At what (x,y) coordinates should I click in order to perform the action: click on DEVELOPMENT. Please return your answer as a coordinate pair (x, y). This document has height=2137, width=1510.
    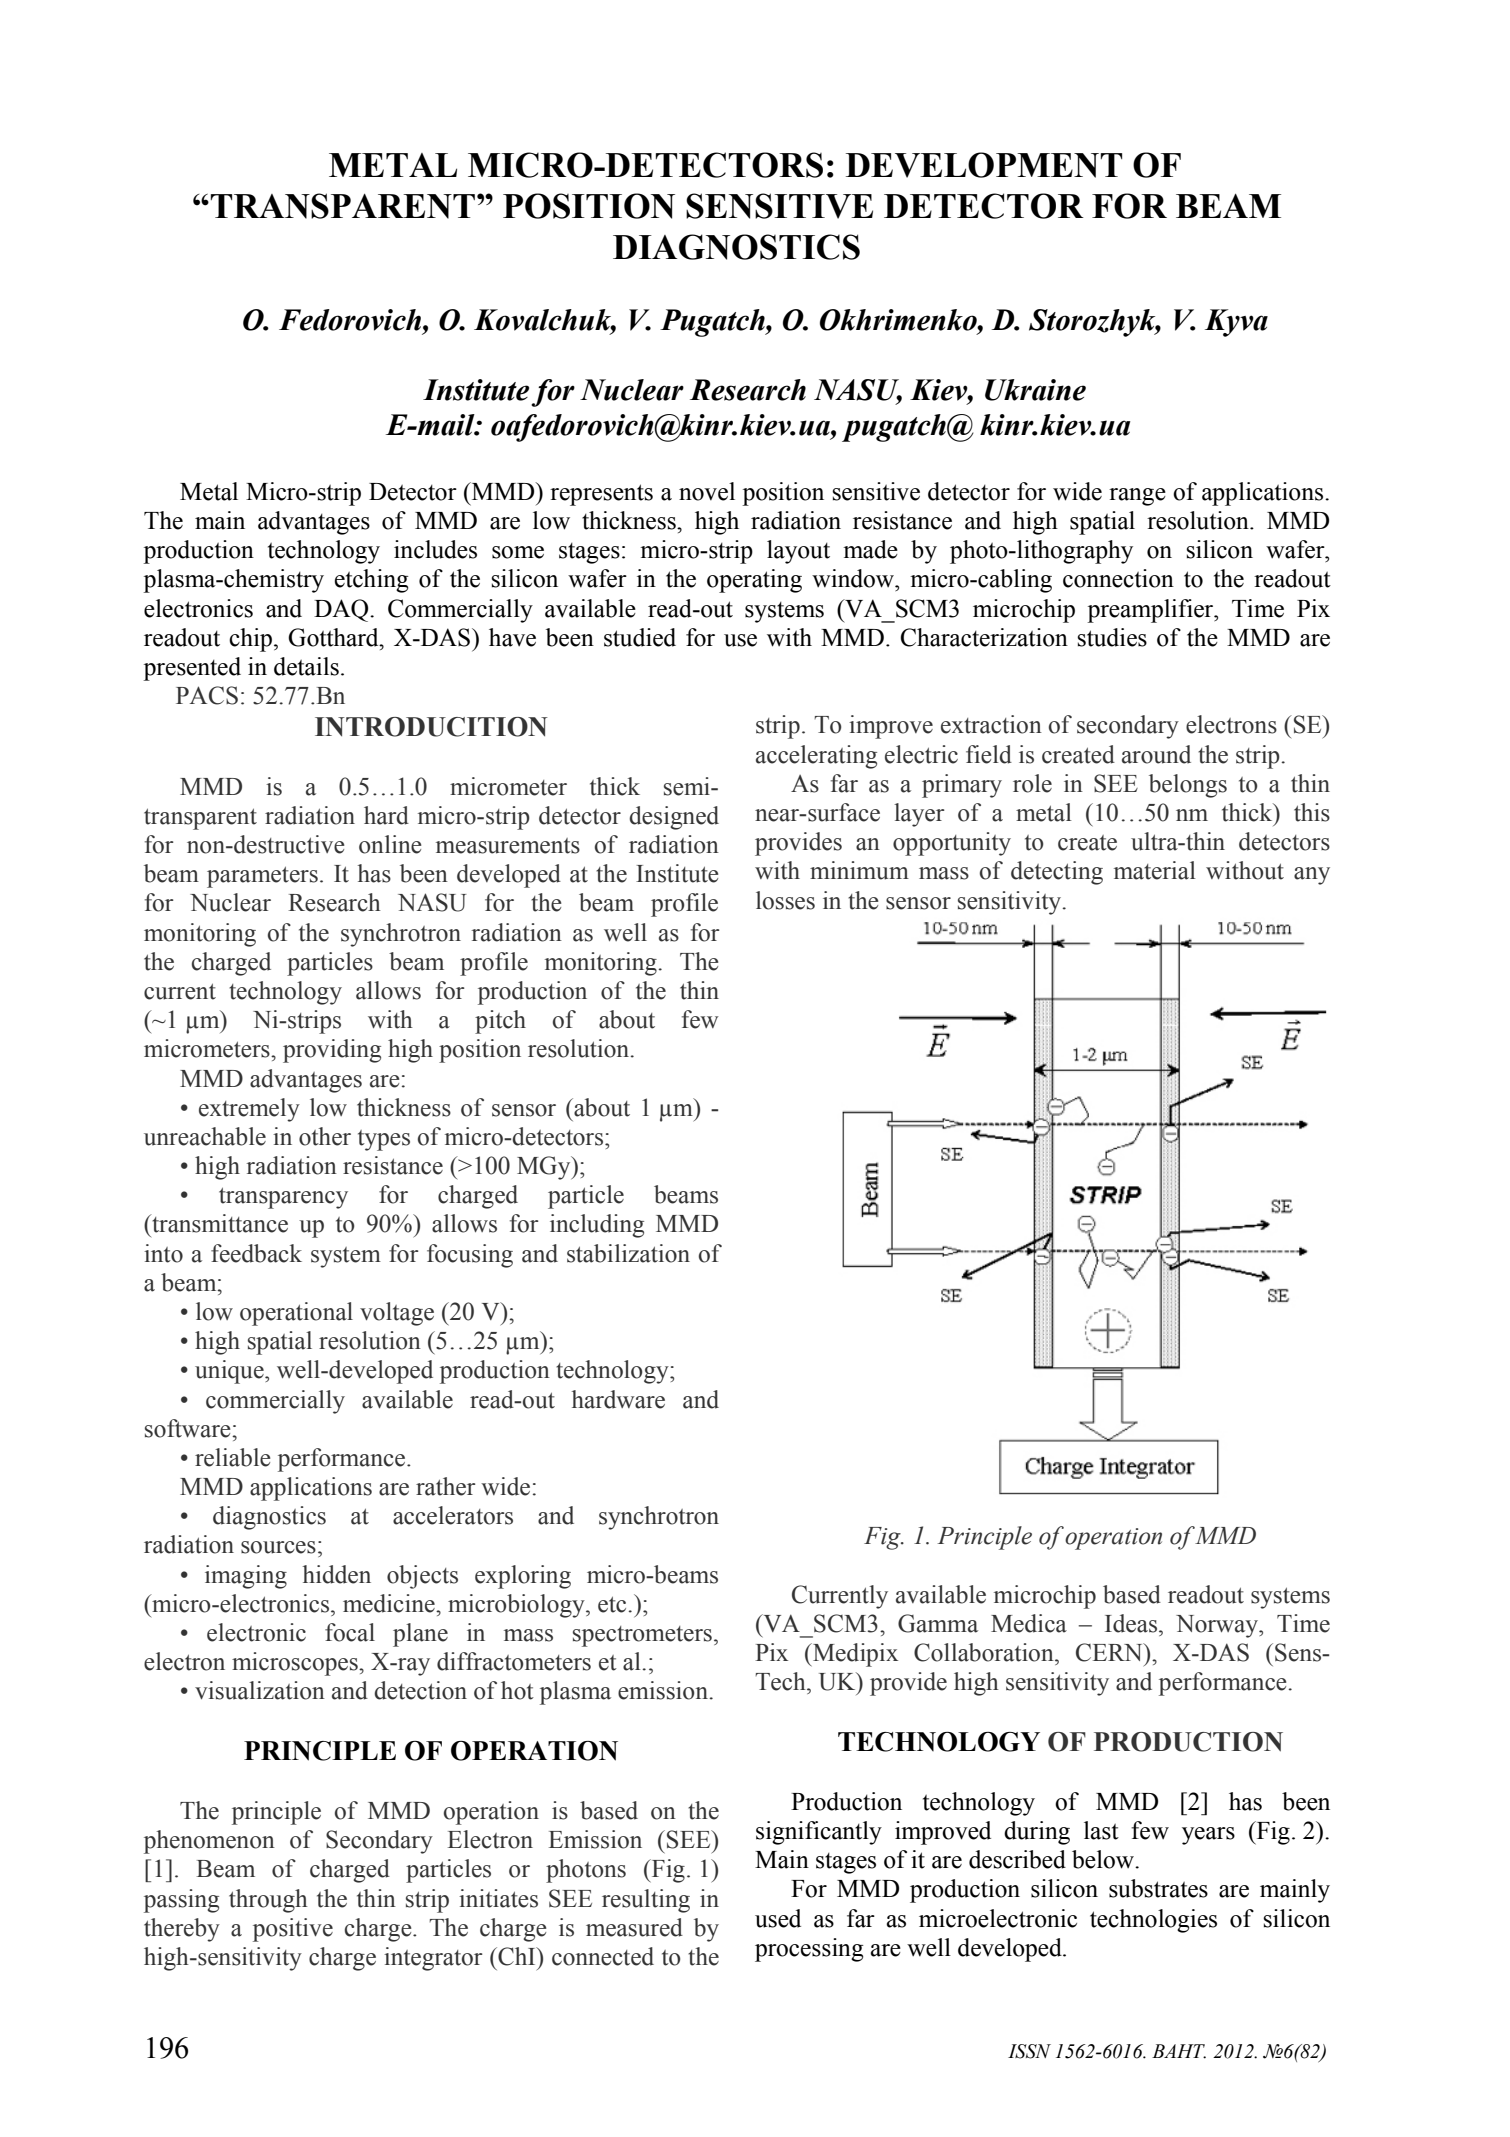
    Looking at the image, I should click on (984, 165).
